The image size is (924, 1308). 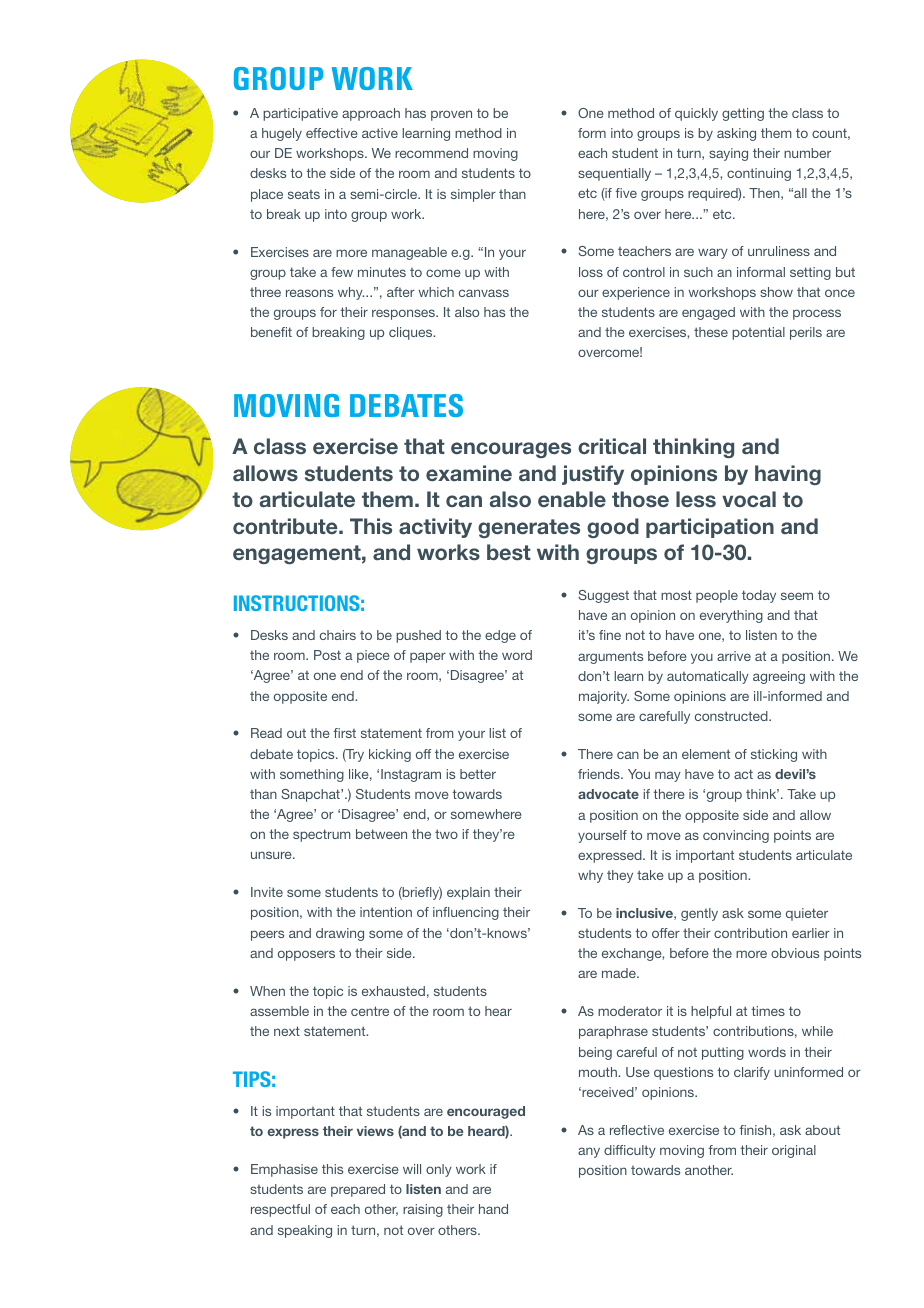 I want to click on convincing, so click(x=736, y=836).
